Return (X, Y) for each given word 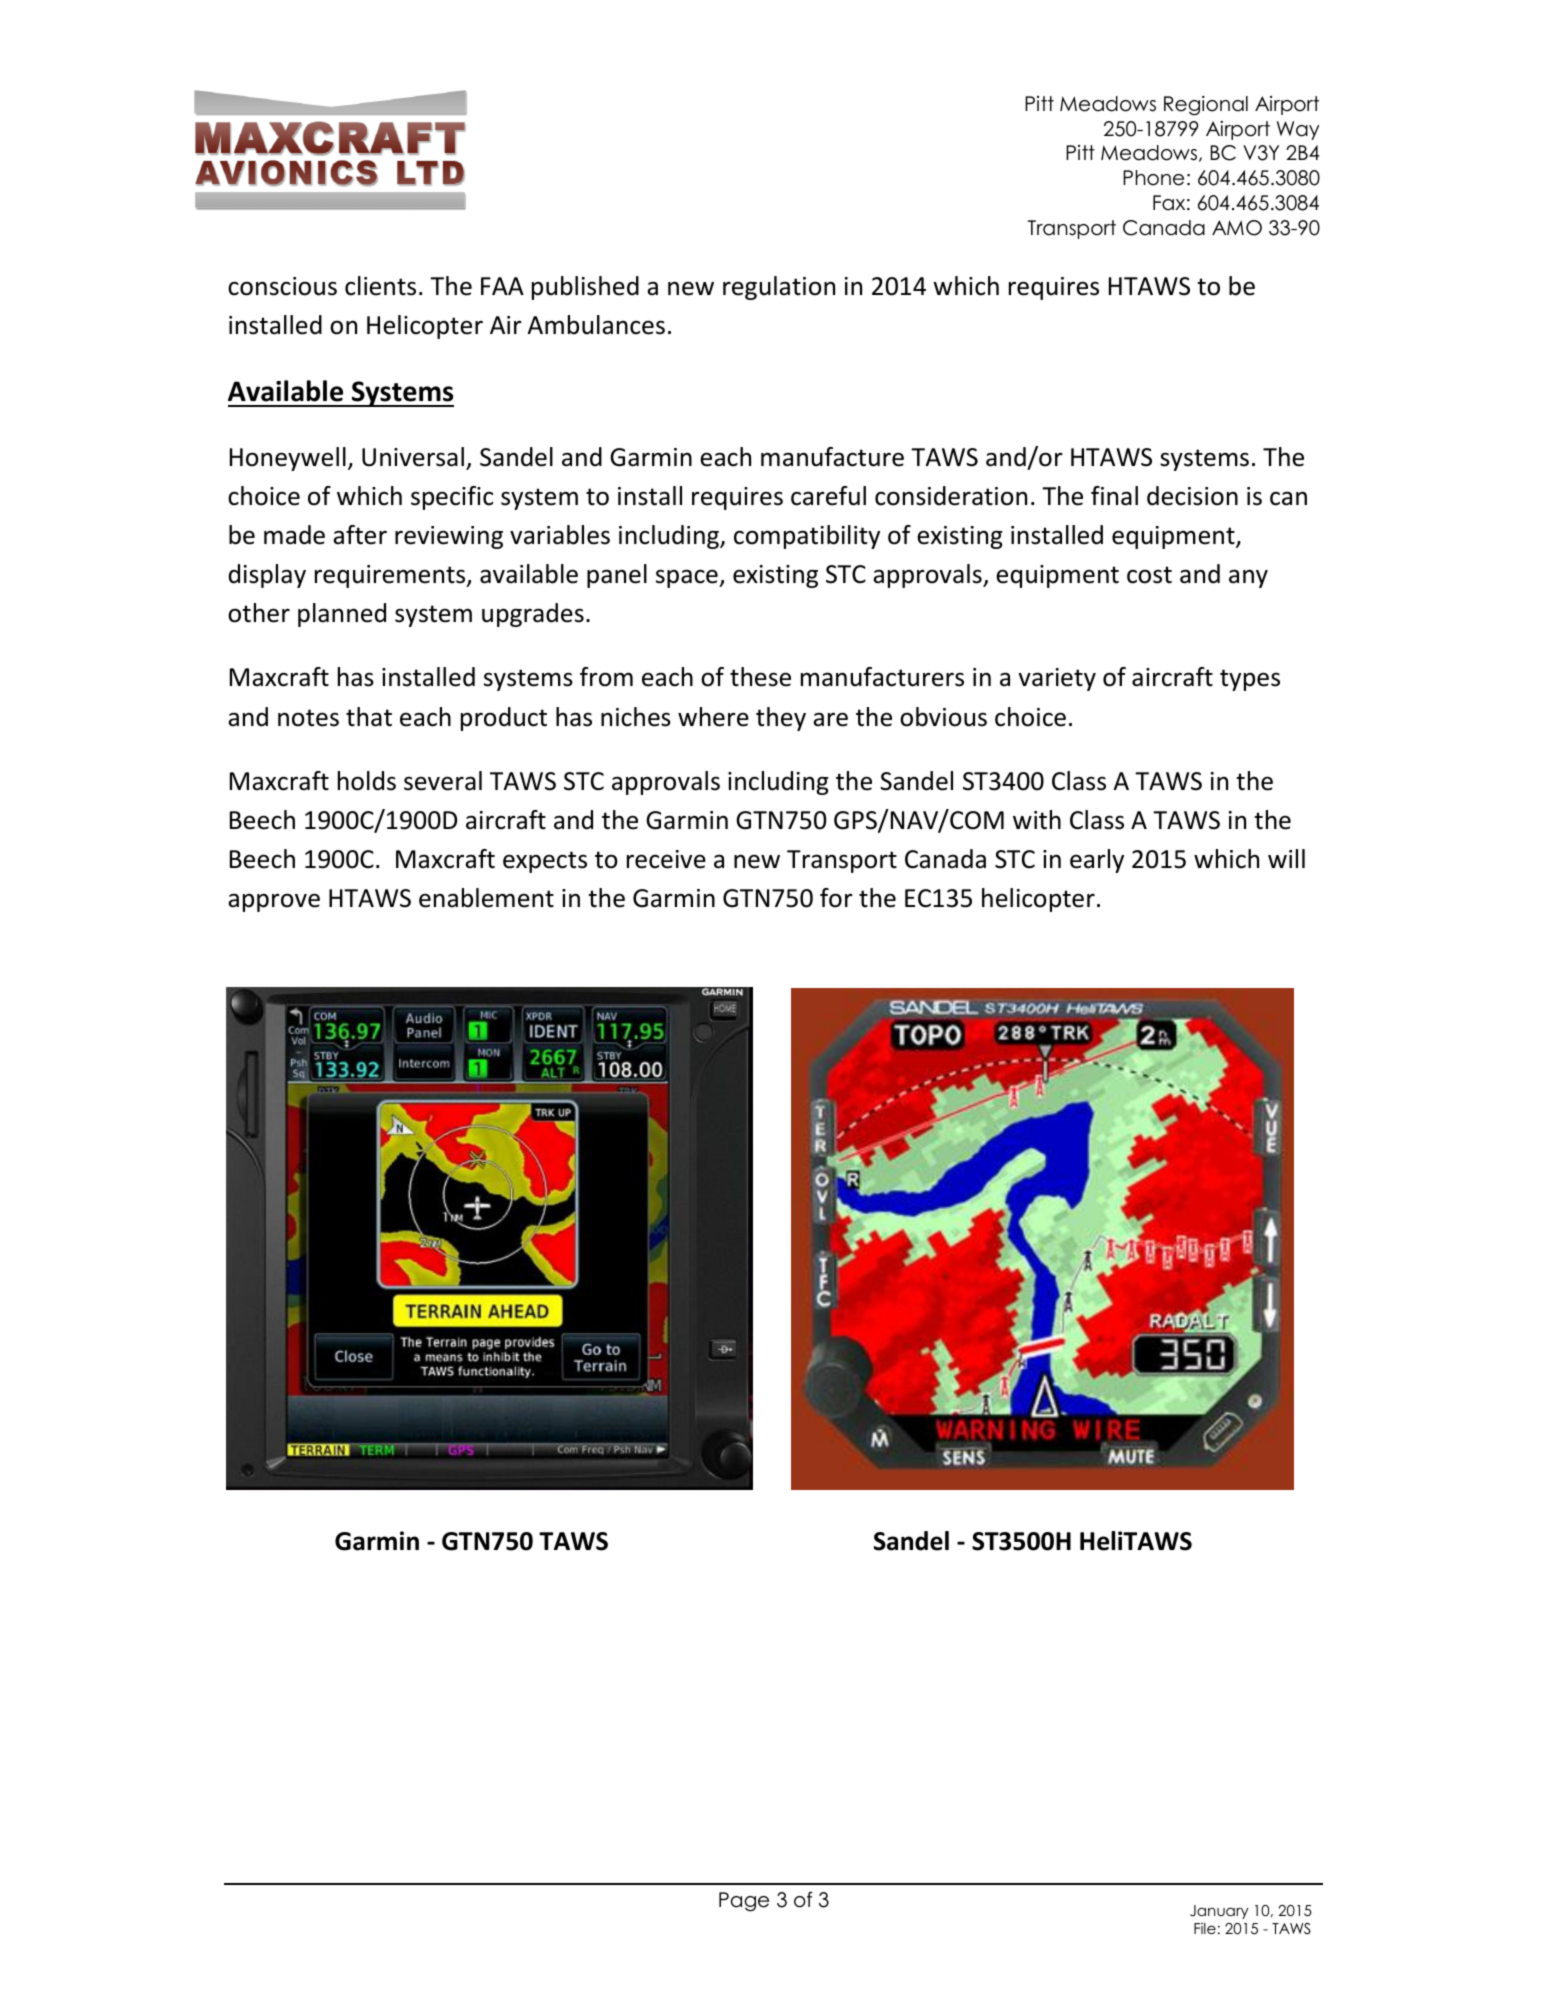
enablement (486, 898)
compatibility (807, 537)
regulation (779, 288)
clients (380, 286)
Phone (1153, 178)
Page (744, 1902)
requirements (391, 576)
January (1219, 1912)
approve (274, 902)
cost (1149, 575)
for (836, 898)
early (1097, 861)
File (1205, 1928)
